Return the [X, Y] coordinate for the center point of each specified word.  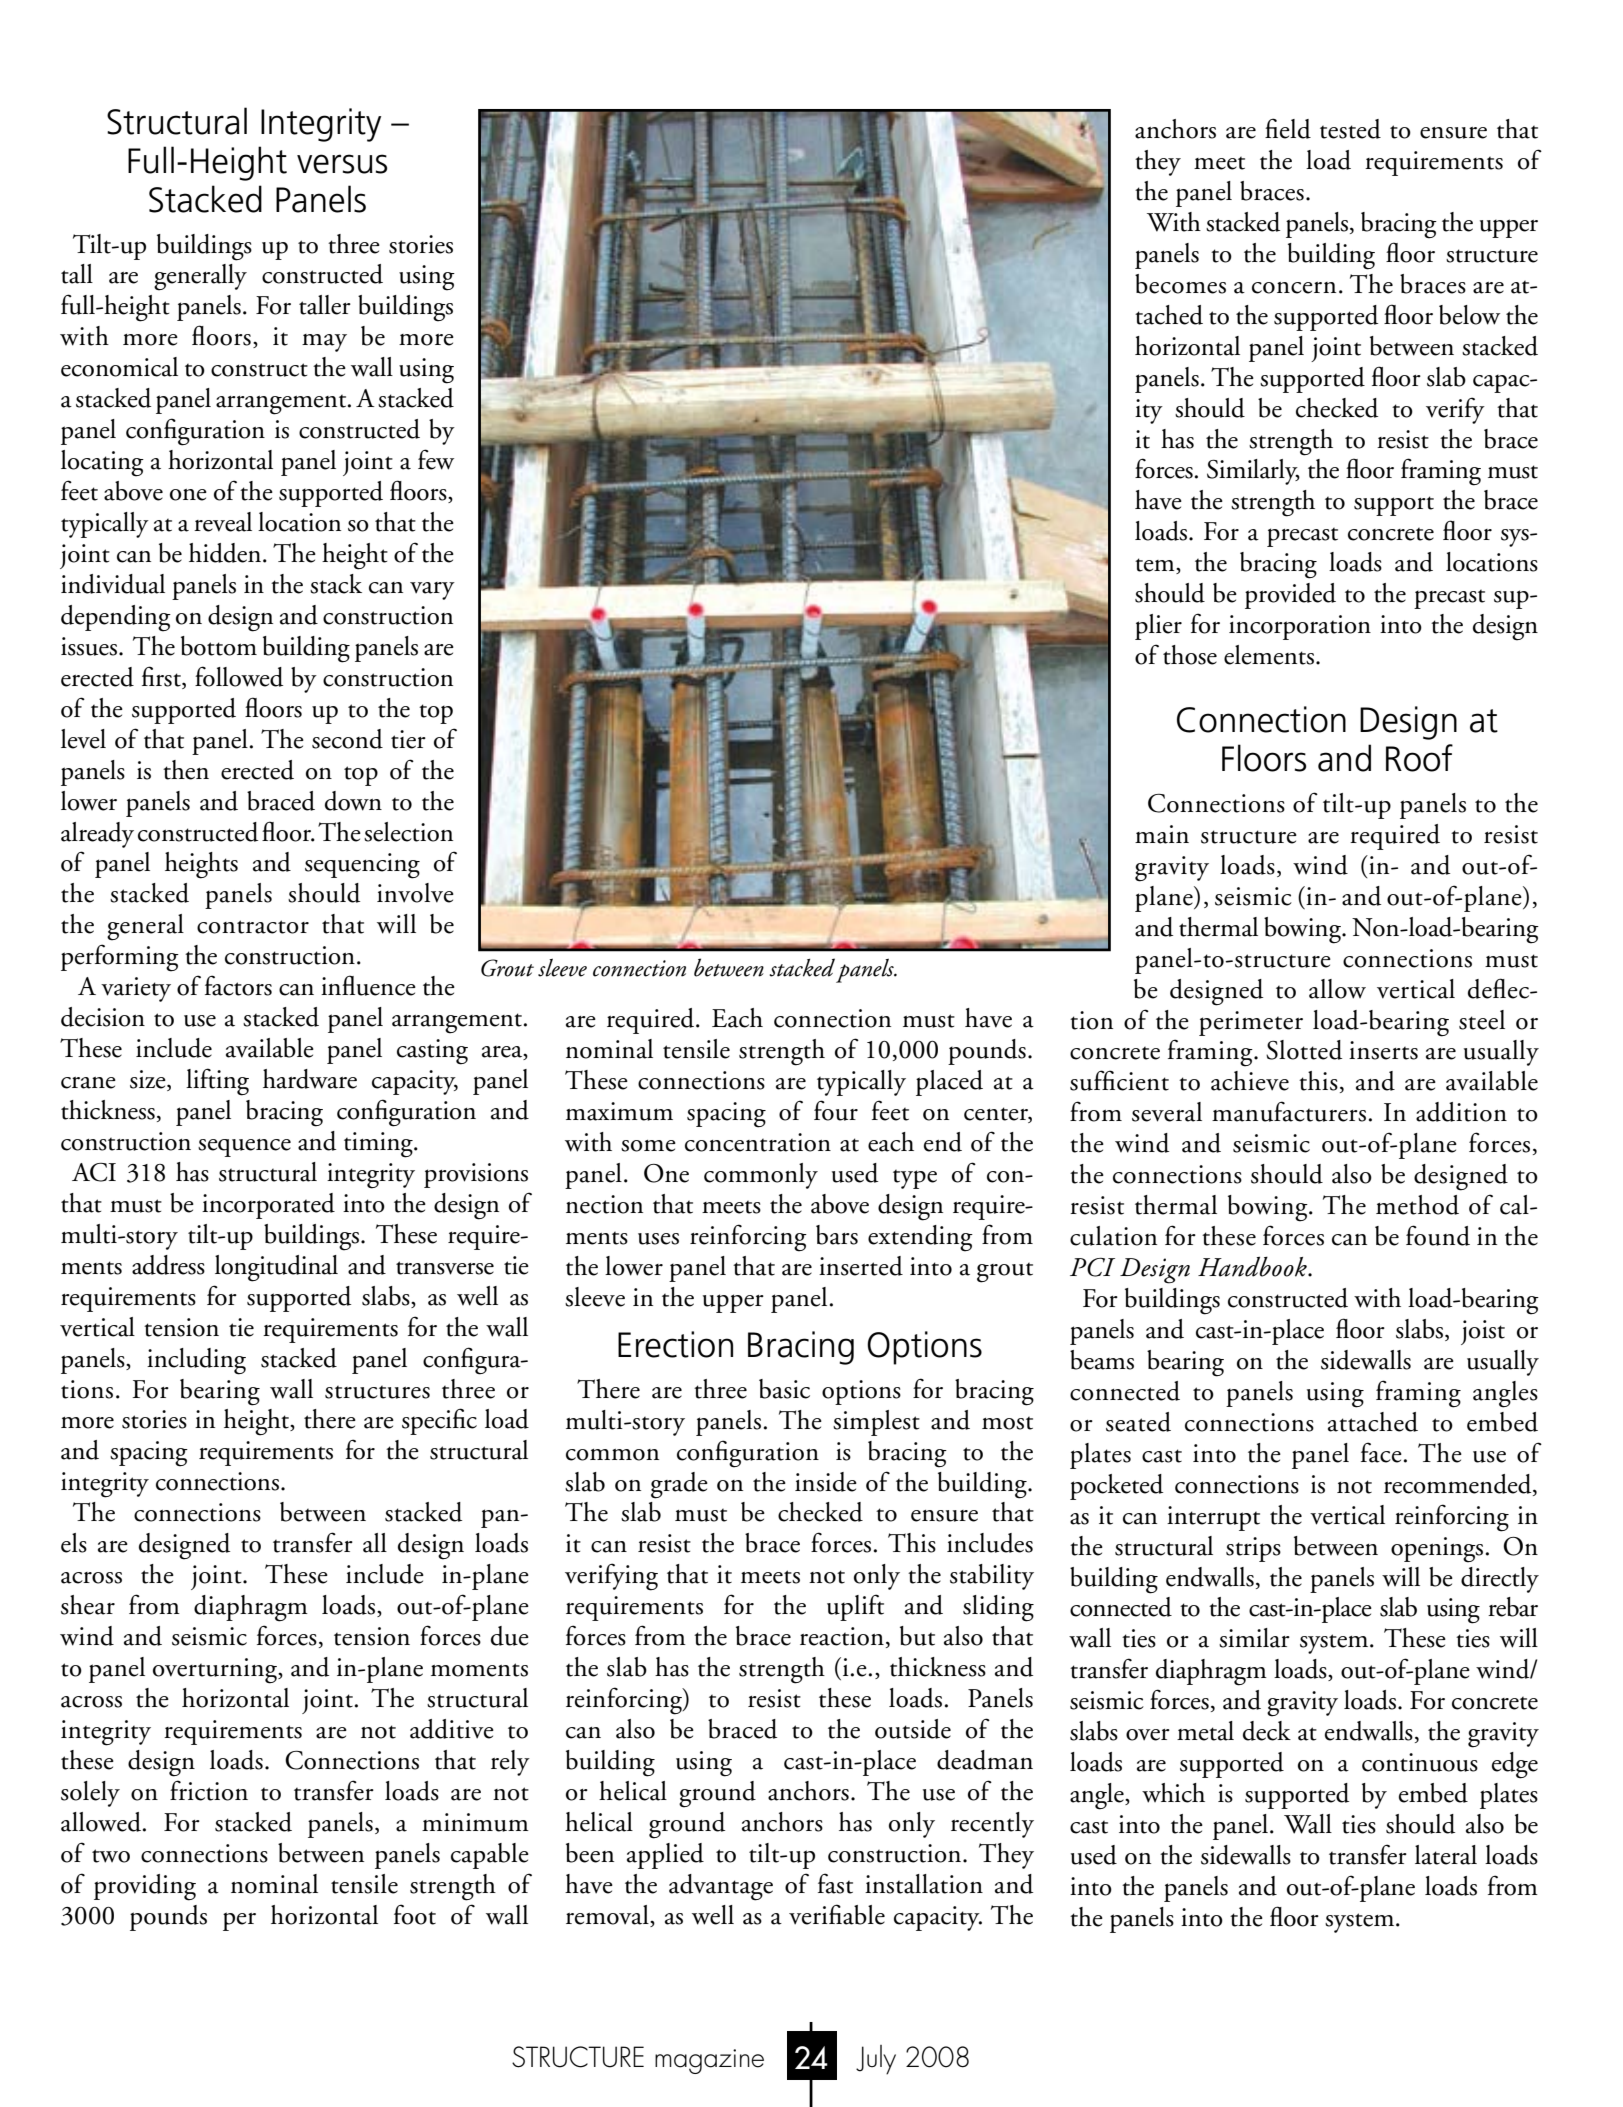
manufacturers [1289, 1111]
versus [342, 164]
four [836, 1110]
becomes [1180, 284]
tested [1350, 129]
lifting [217, 1082]
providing [145, 1887]
